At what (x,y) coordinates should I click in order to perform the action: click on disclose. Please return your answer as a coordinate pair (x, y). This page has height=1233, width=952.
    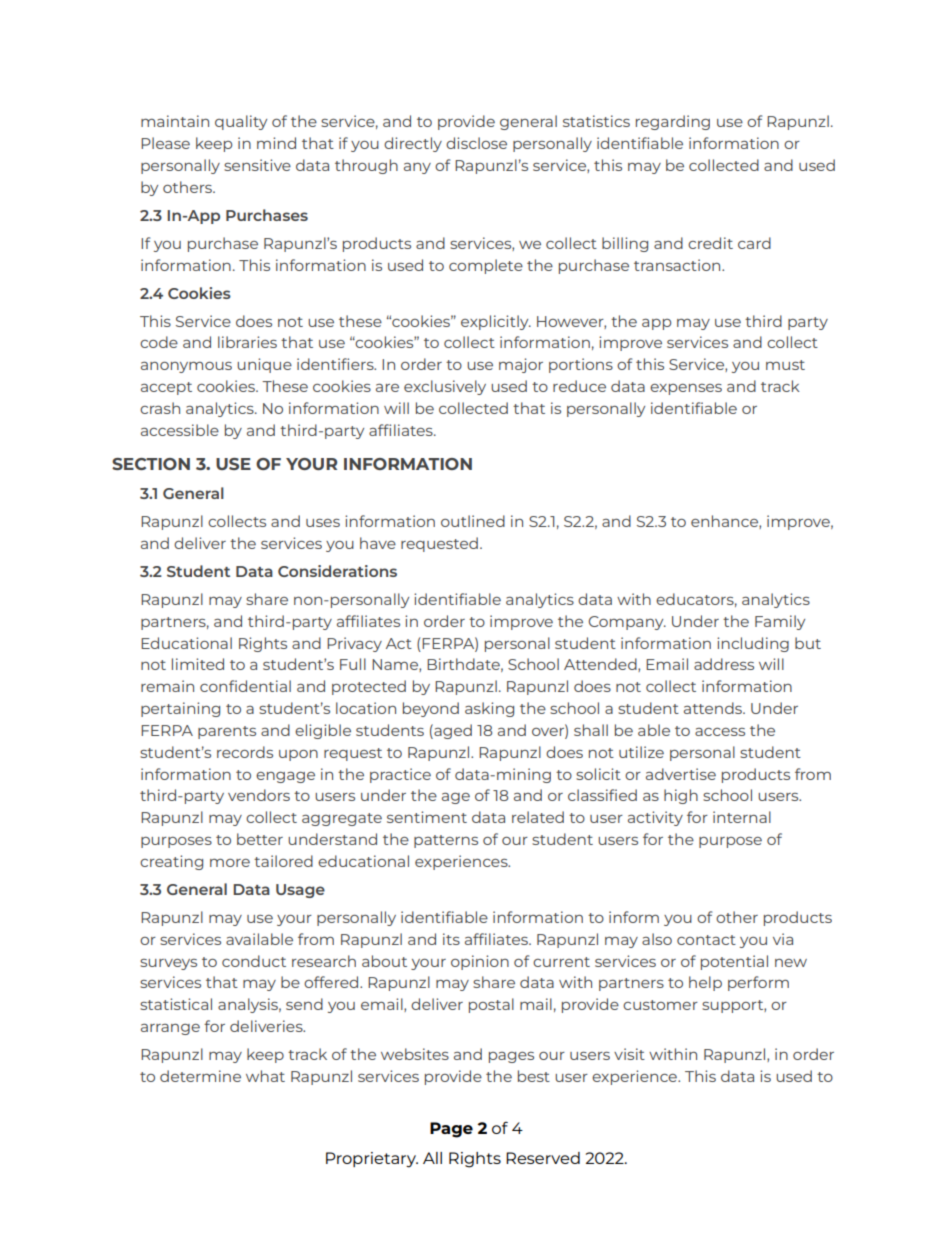
    Looking at the image, I should click on (476, 143).
